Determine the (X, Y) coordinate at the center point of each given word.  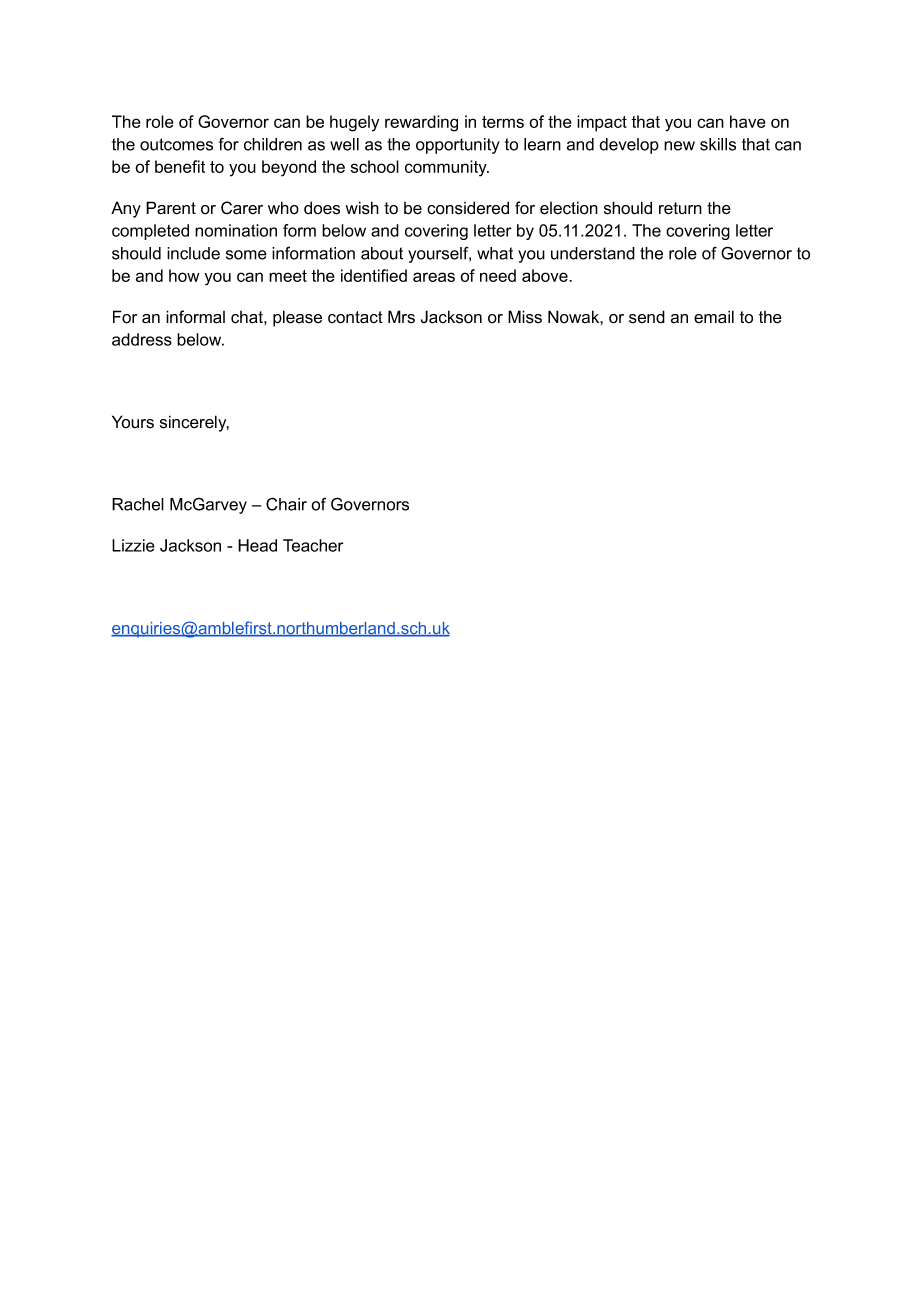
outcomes (176, 144)
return (680, 208)
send (647, 317)
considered (468, 208)
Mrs (401, 317)
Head (257, 545)
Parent (171, 208)
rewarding (421, 123)
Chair (286, 504)
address (142, 339)
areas (434, 277)
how (184, 275)
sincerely (194, 423)
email (714, 317)
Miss (525, 317)
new (679, 146)
